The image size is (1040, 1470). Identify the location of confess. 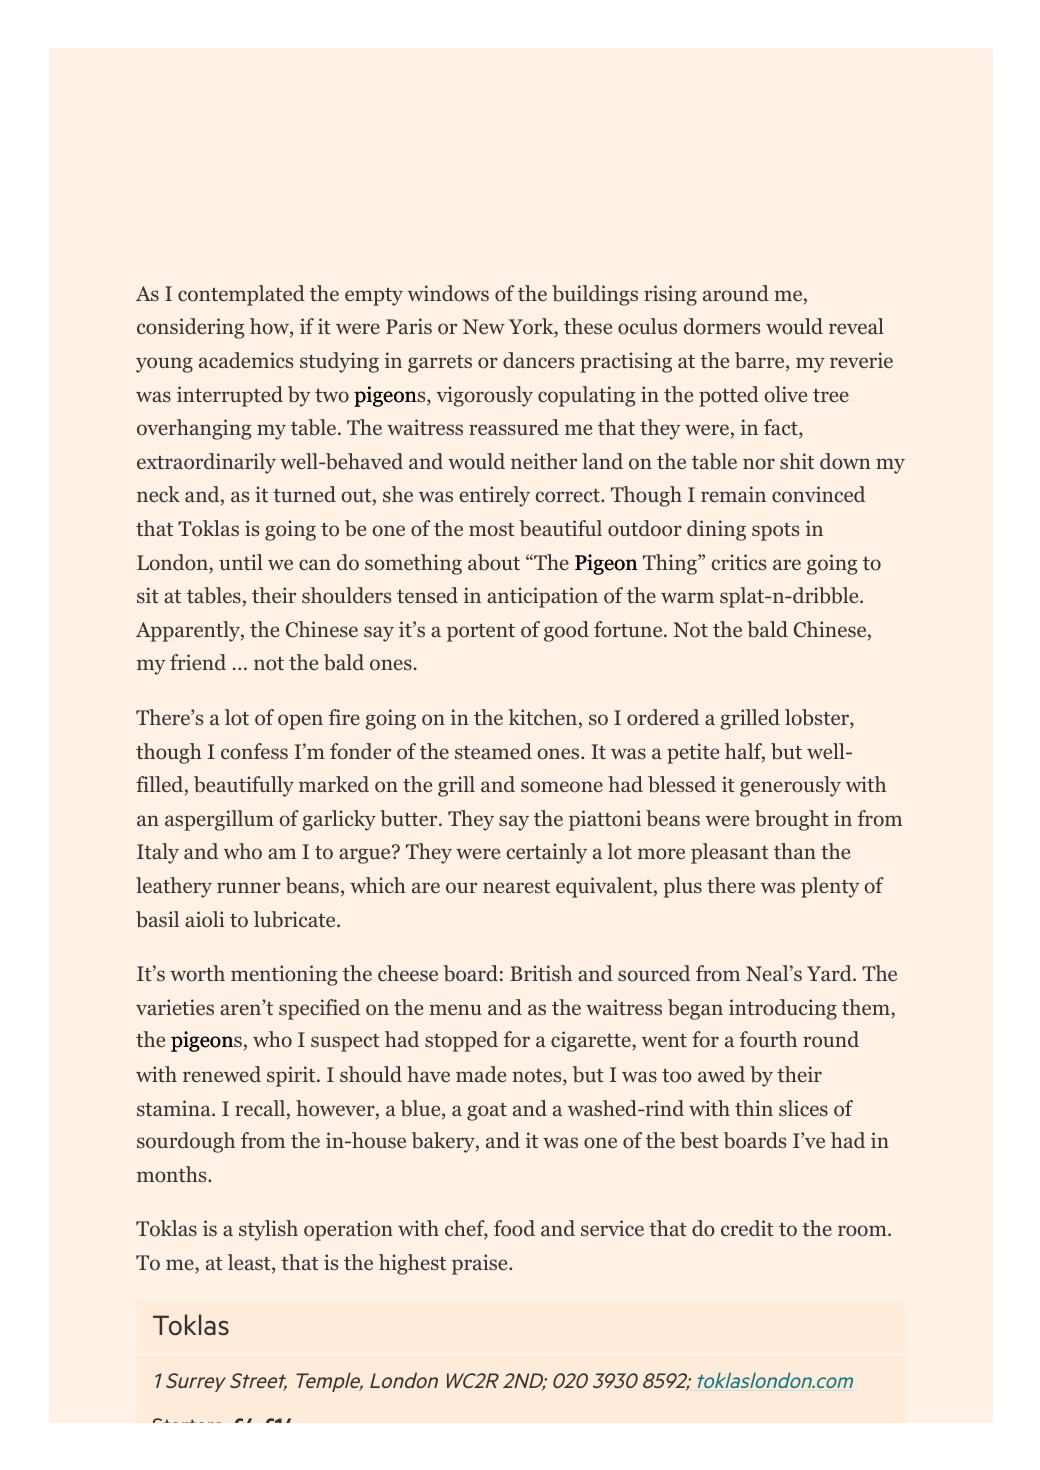
(254, 751).
